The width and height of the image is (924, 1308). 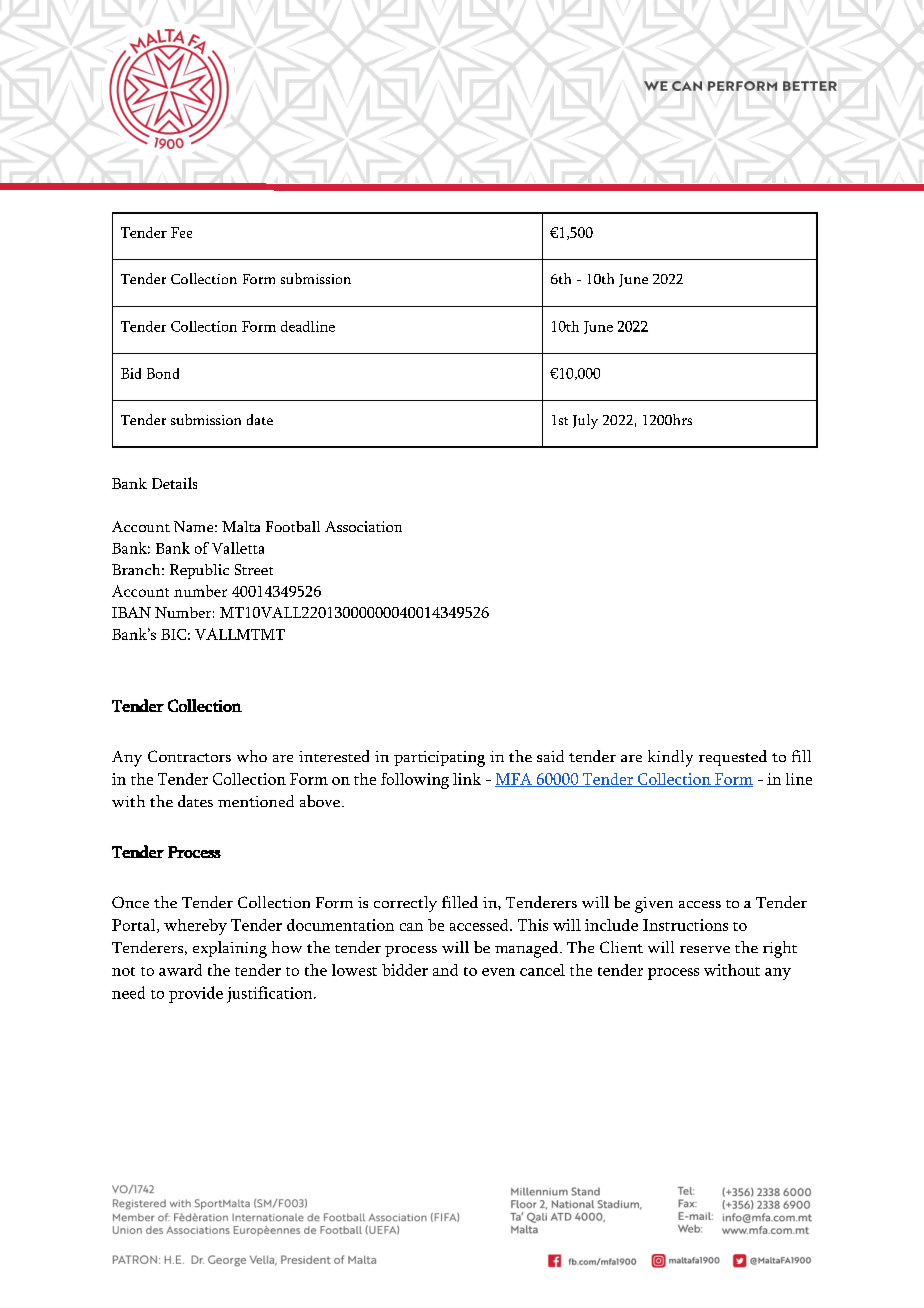 What do you see at coordinates (163, 373) in the image?
I see `Bond` at bounding box center [163, 373].
